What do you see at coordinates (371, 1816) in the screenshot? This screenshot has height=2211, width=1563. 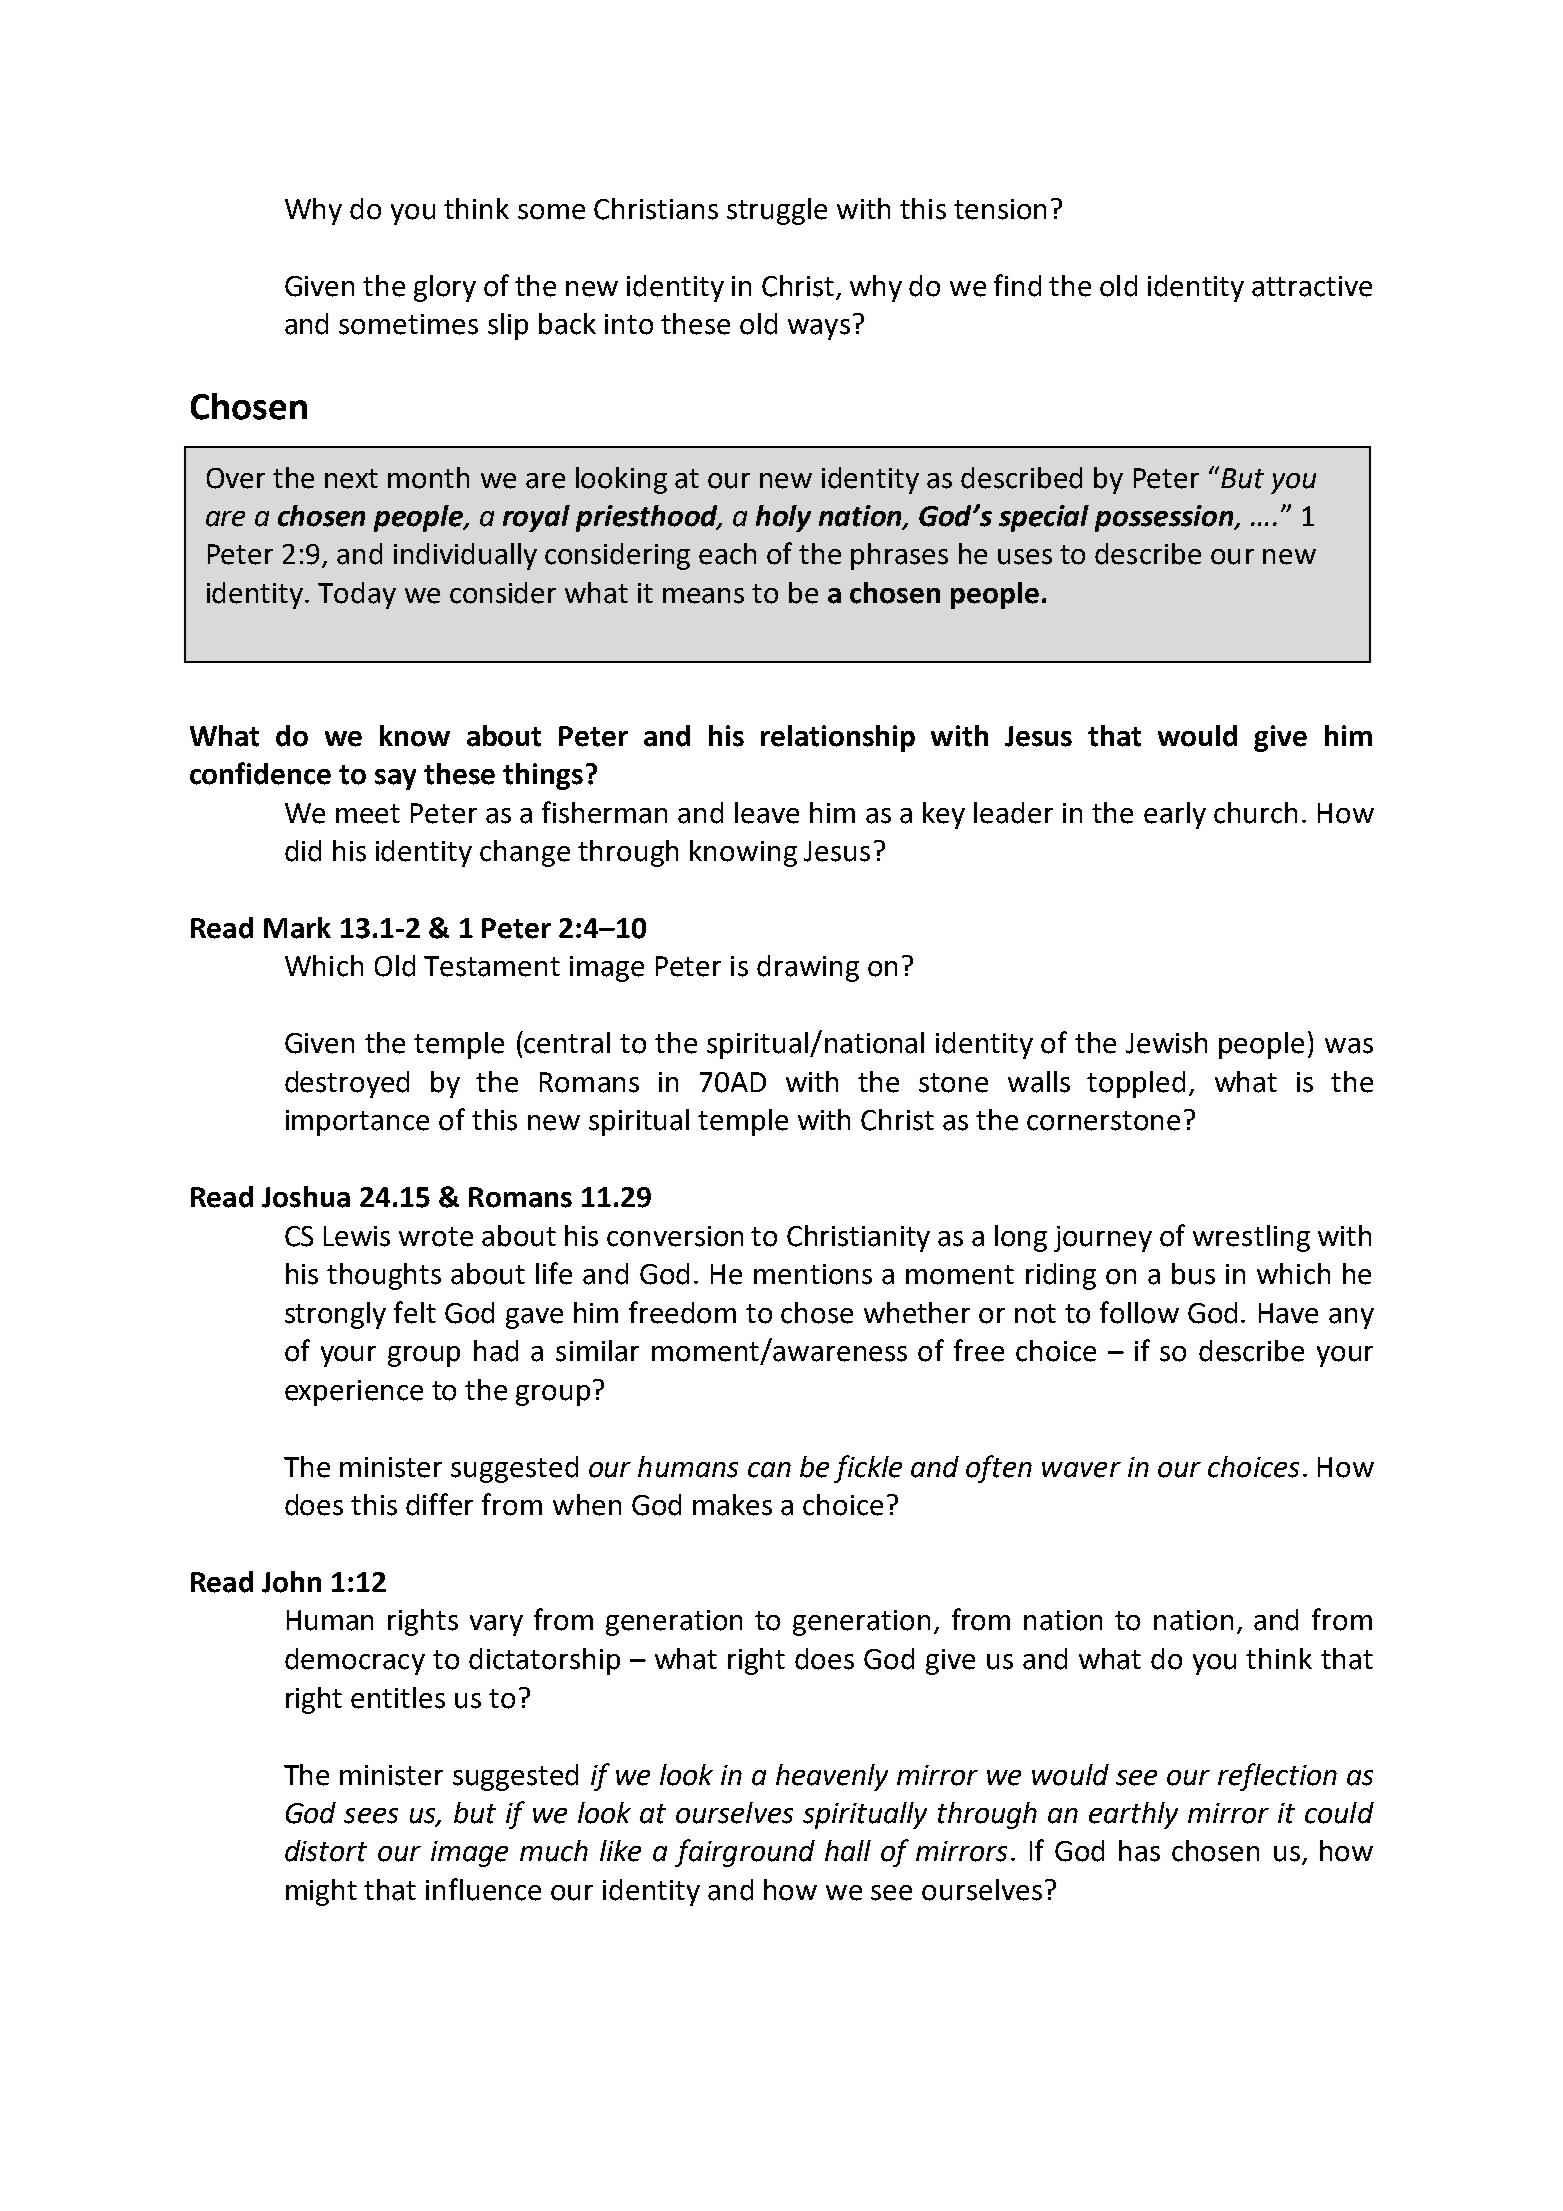 I see `sees` at bounding box center [371, 1816].
